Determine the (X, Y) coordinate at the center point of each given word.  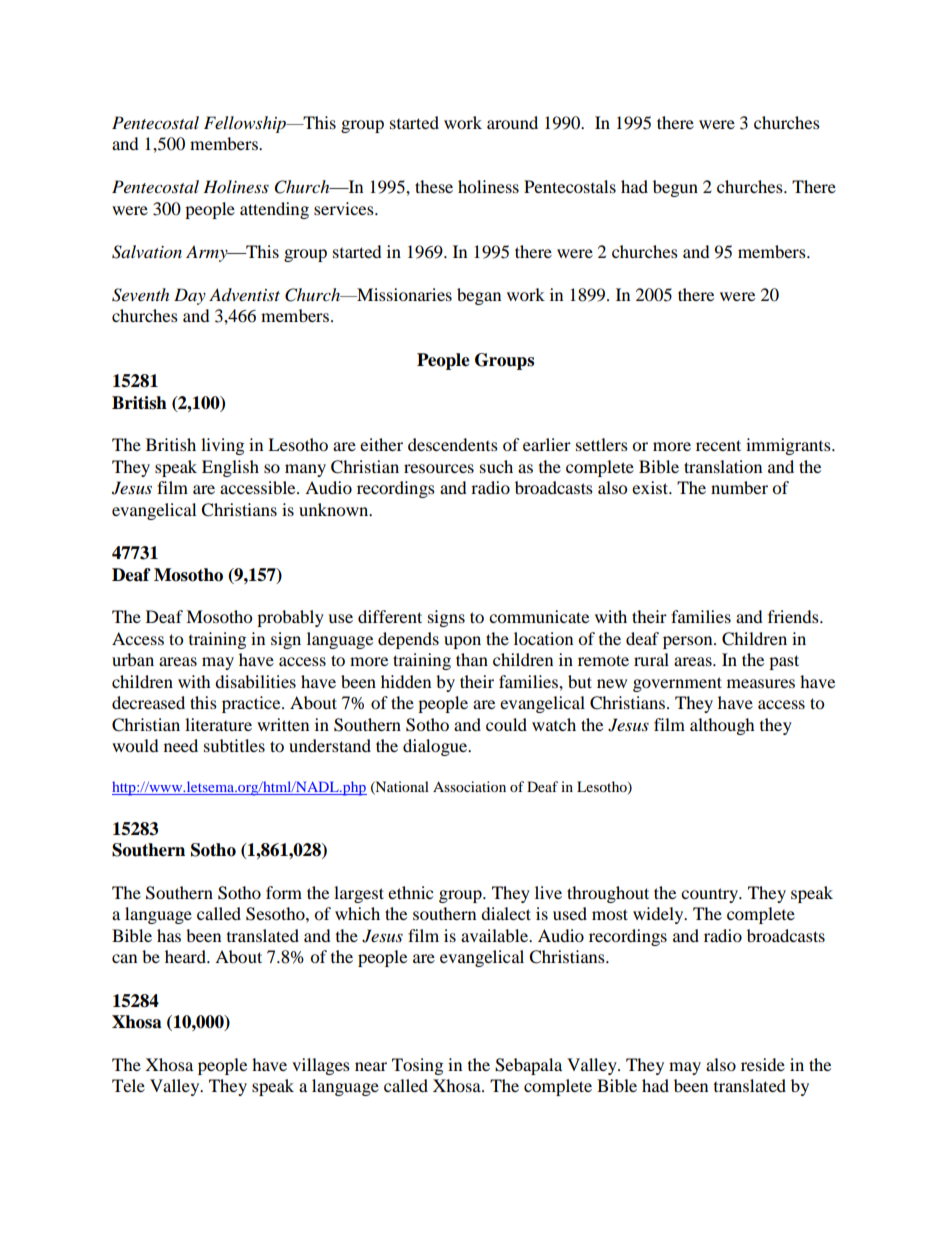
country (711, 895)
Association (469, 786)
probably (290, 618)
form (284, 892)
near (371, 1066)
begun (675, 188)
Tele (128, 1085)
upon (462, 642)
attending (274, 210)
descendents (453, 444)
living (222, 446)
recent (718, 445)
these (434, 186)
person (689, 642)
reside (763, 1064)
